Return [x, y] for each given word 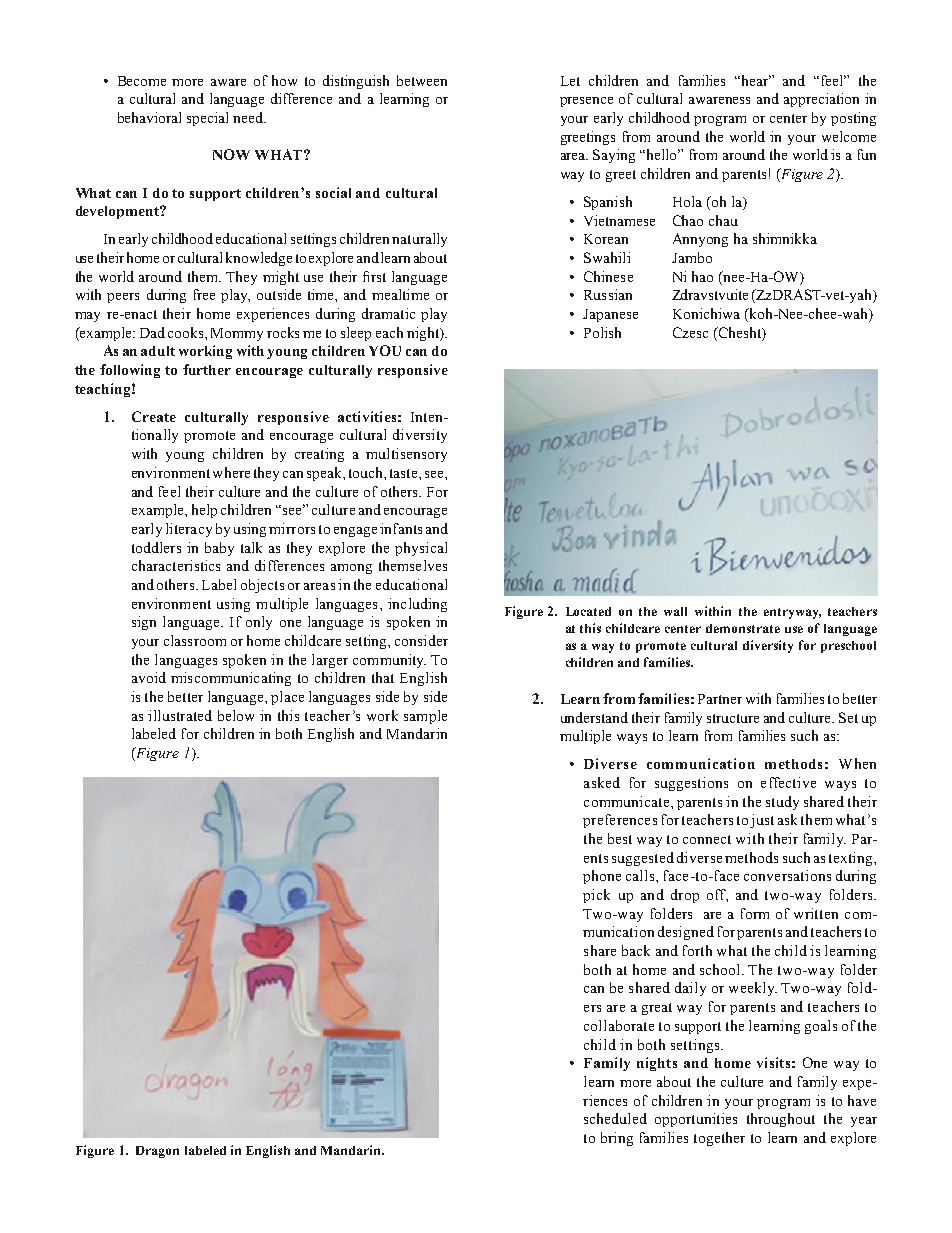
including [417, 605]
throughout [781, 1120]
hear [756, 80]
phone [602, 877]
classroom [195, 640]
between [422, 80]
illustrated [180, 715]
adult [158, 351]
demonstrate [743, 628]
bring [617, 1139]
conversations [787, 875]
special [207, 119]
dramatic [388, 313]
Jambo [692, 257]
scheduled [615, 1118]
